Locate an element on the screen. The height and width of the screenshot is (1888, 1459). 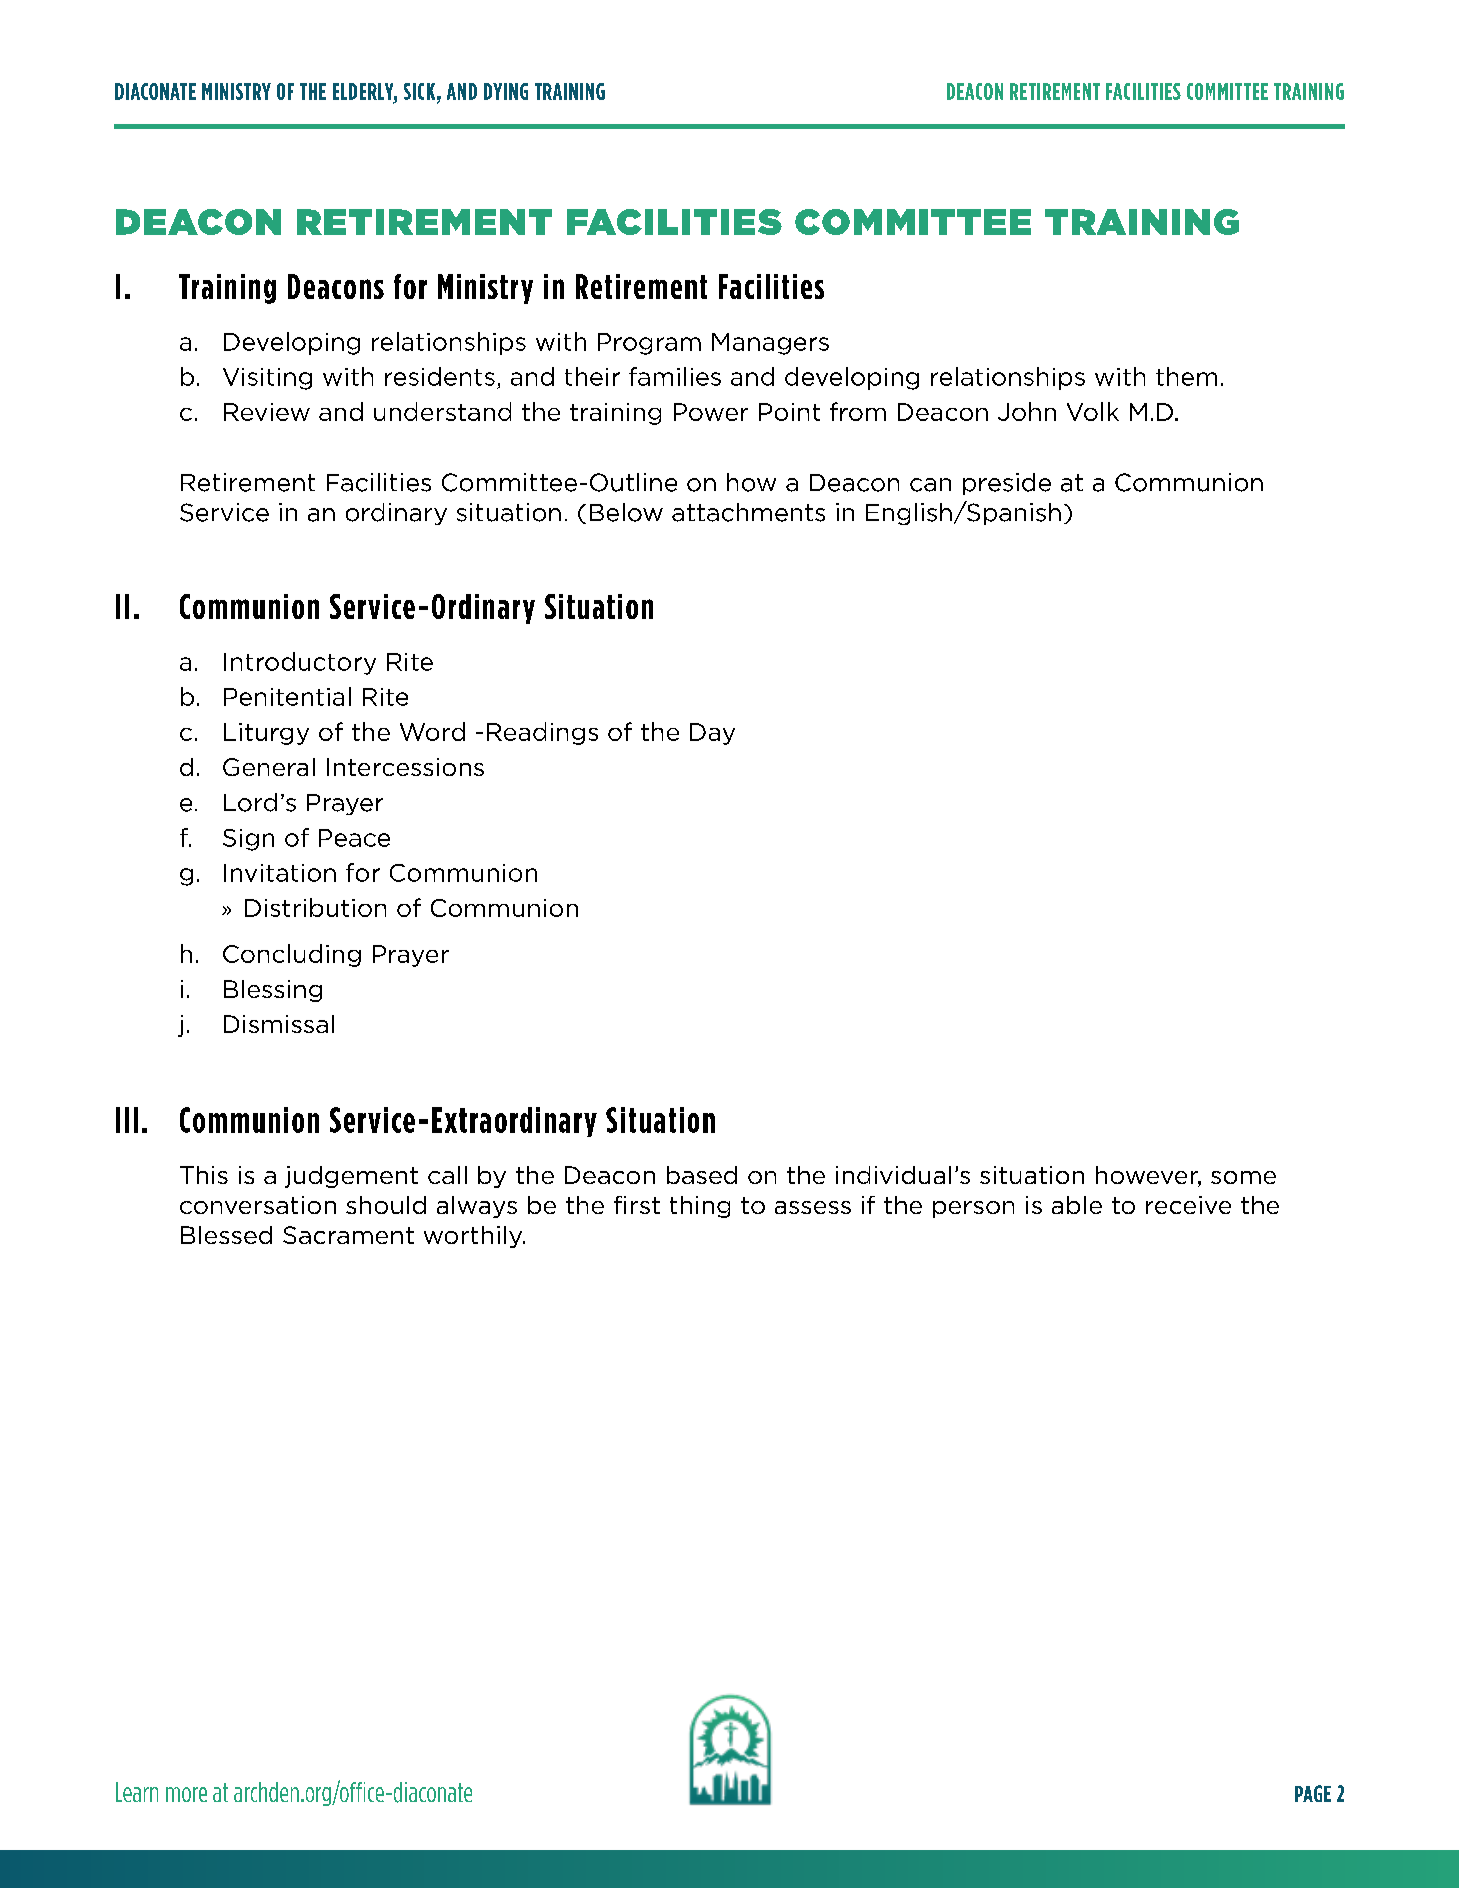
Penitential is located at coordinates (287, 696).
